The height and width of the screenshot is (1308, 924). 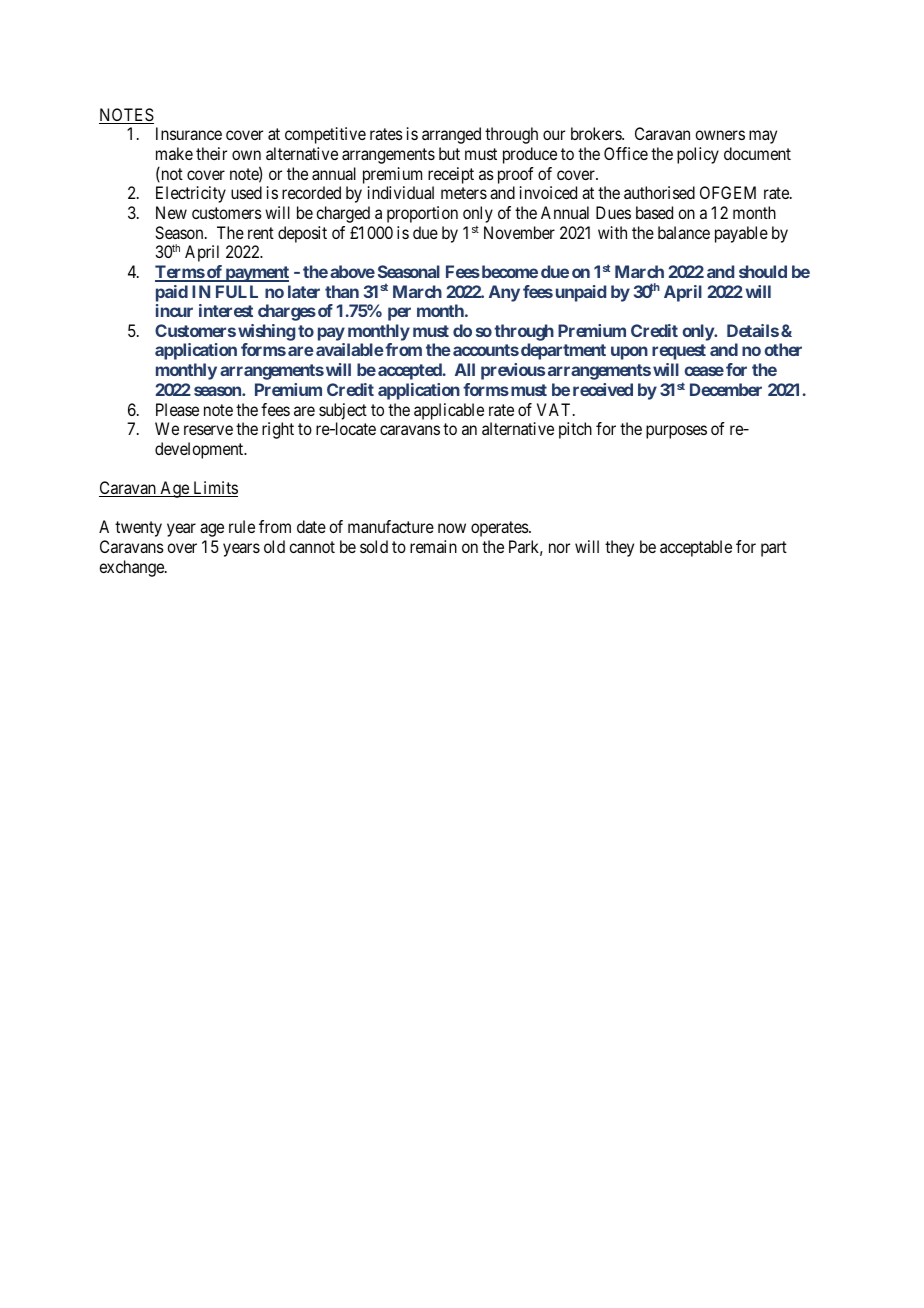 I want to click on exchange, so click(x=132, y=568).
